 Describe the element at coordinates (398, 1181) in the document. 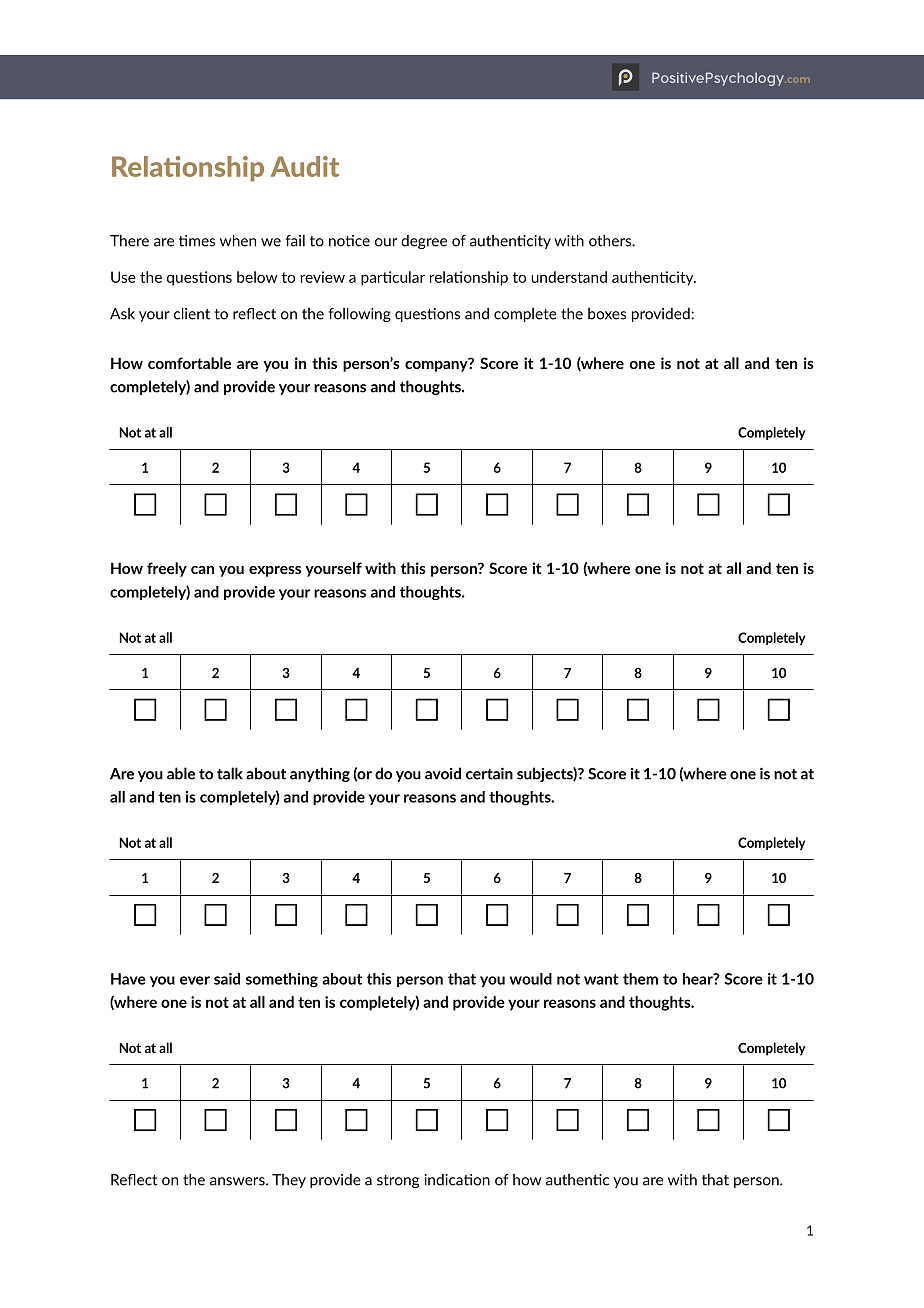

I see `strong` at that location.
